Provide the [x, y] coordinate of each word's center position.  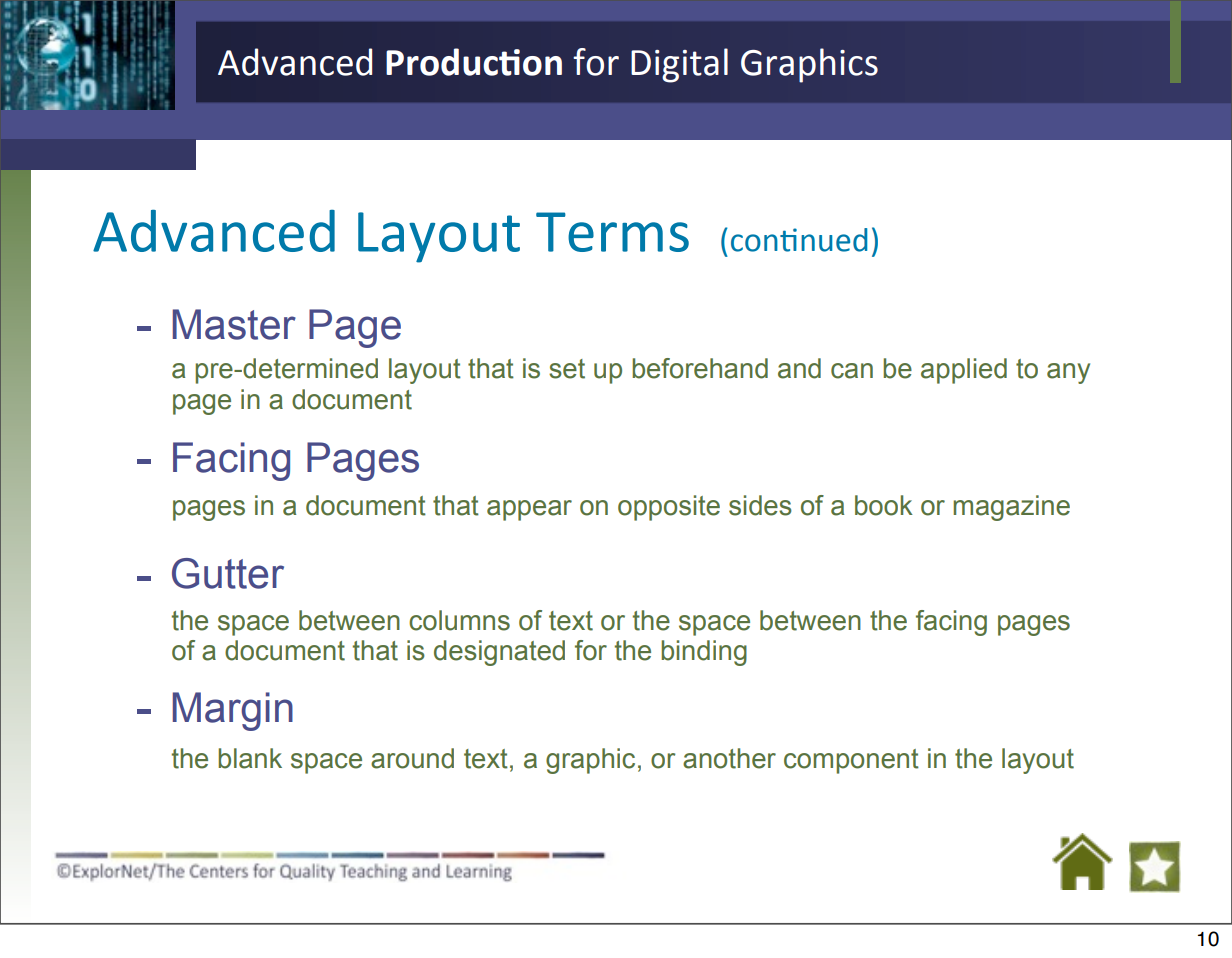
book [884, 505]
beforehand [700, 368]
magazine [1011, 508]
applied [964, 371]
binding [704, 653]
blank [250, 758]
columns [459, 620]
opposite [669, 508]
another [729, 758]
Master [234, 324]
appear [529, 510]
